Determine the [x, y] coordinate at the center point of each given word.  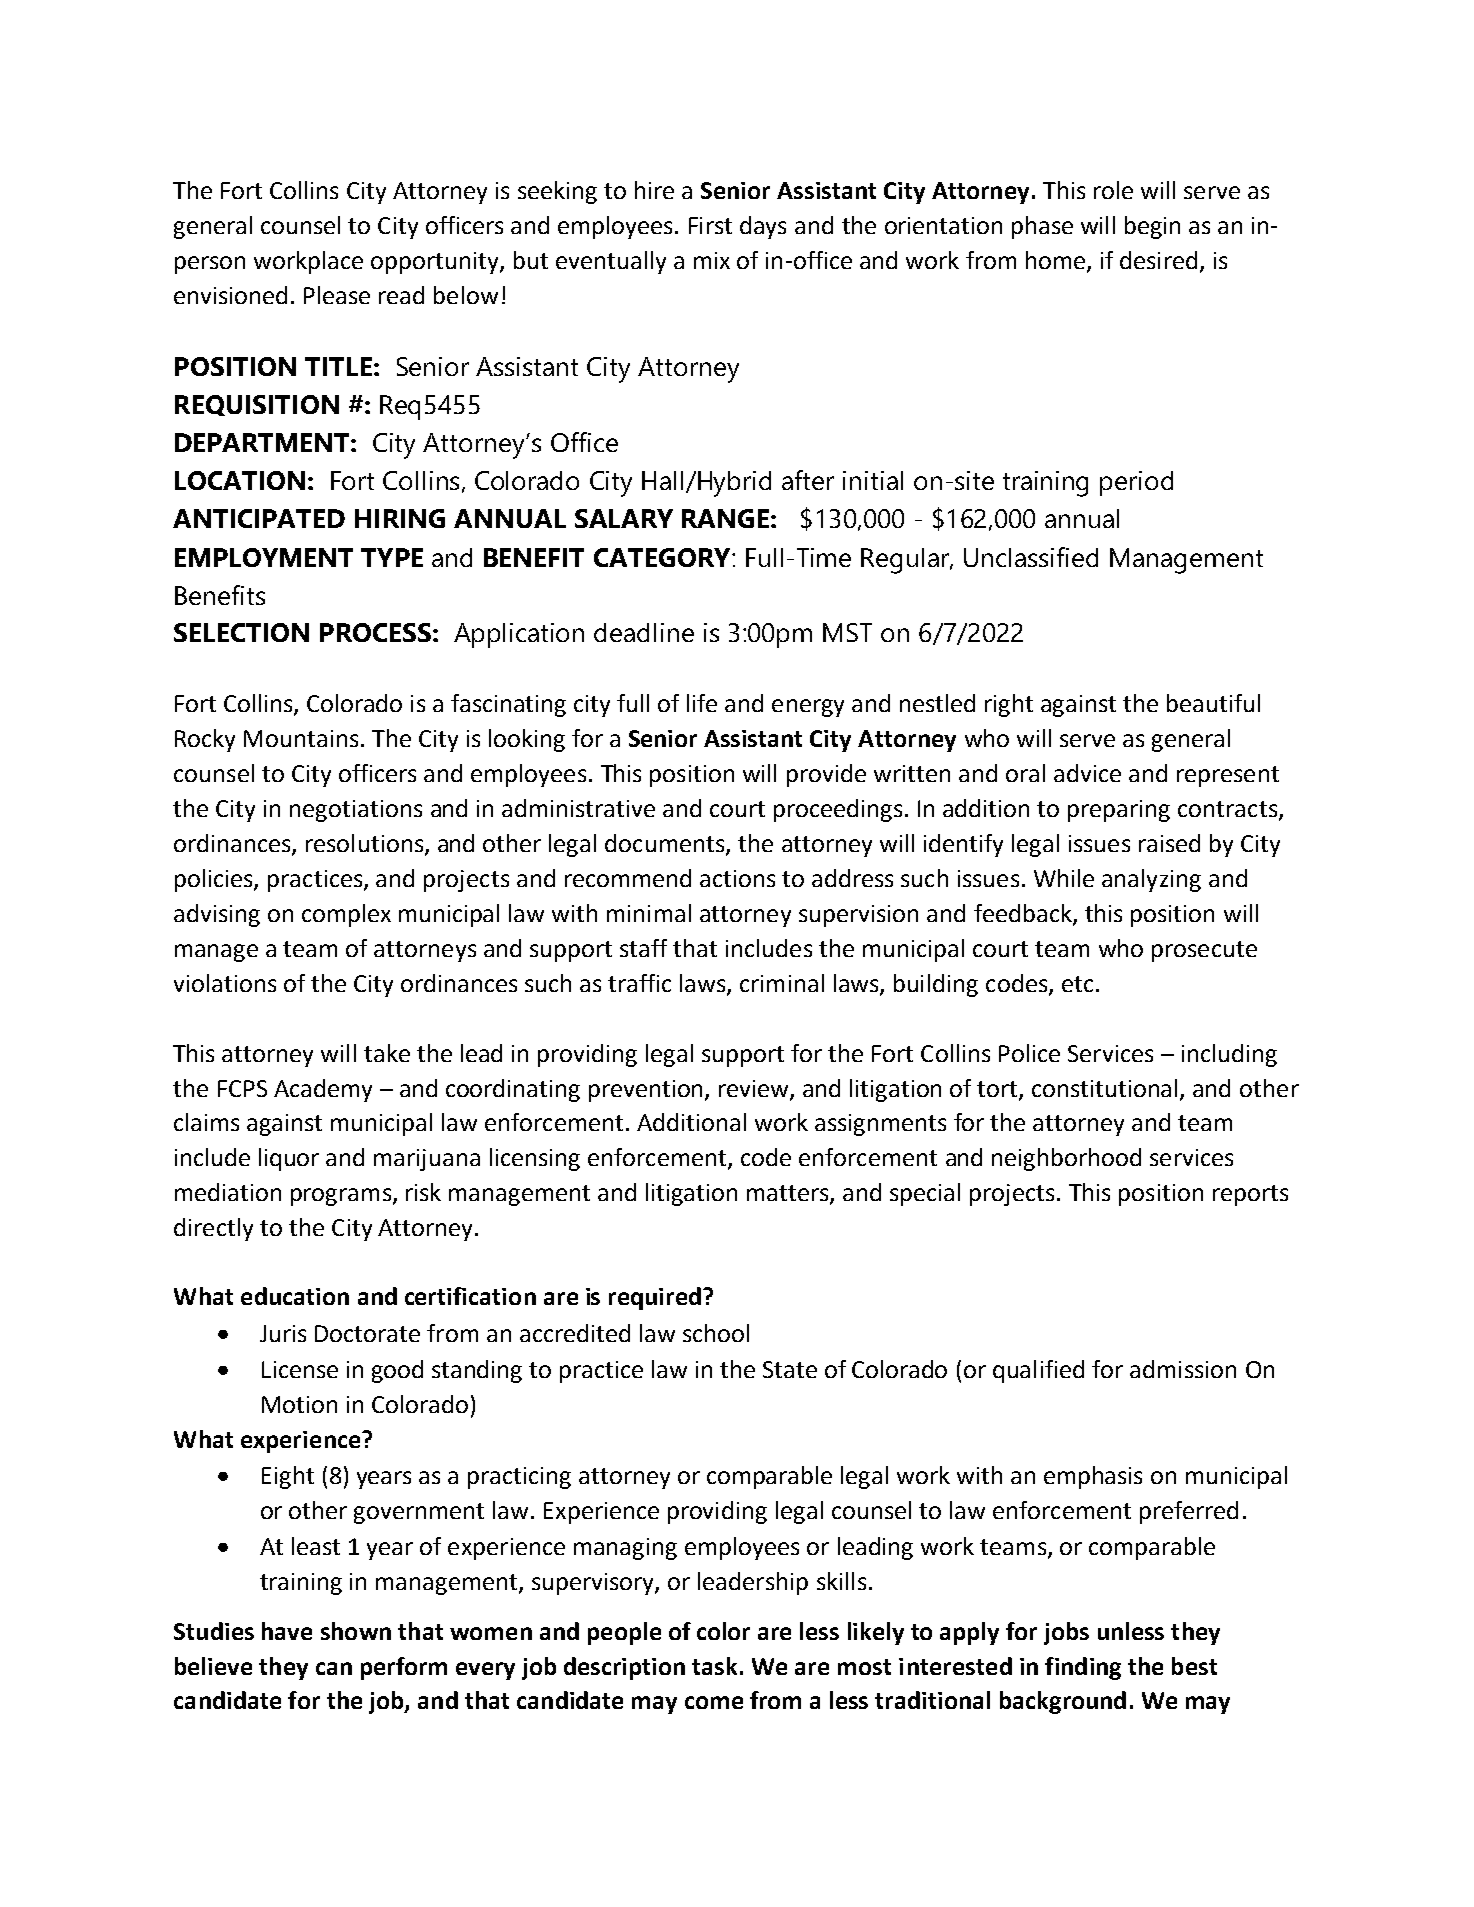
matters [789, 1194]
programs [342, 1197]
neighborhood [1066, 1159]
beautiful [1213, 703]
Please [337, 295]
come [714, 1702]
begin [1152, 227]
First [710, 225]
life [702, 703]
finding [1083, 1668]
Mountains [301, 738]
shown [356, 1631]
